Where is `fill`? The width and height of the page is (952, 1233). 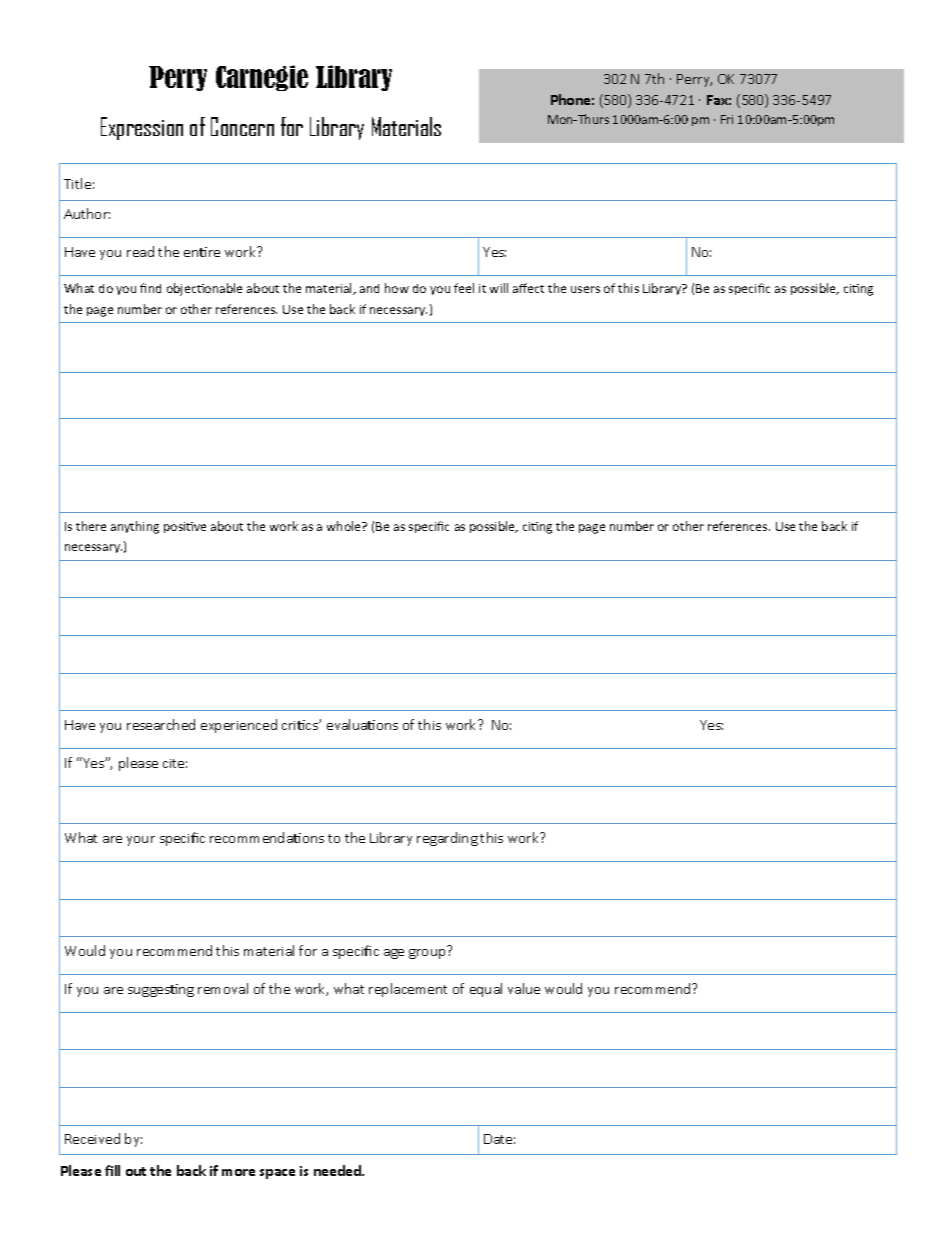
fill is located at coordinates (112, 1170).
